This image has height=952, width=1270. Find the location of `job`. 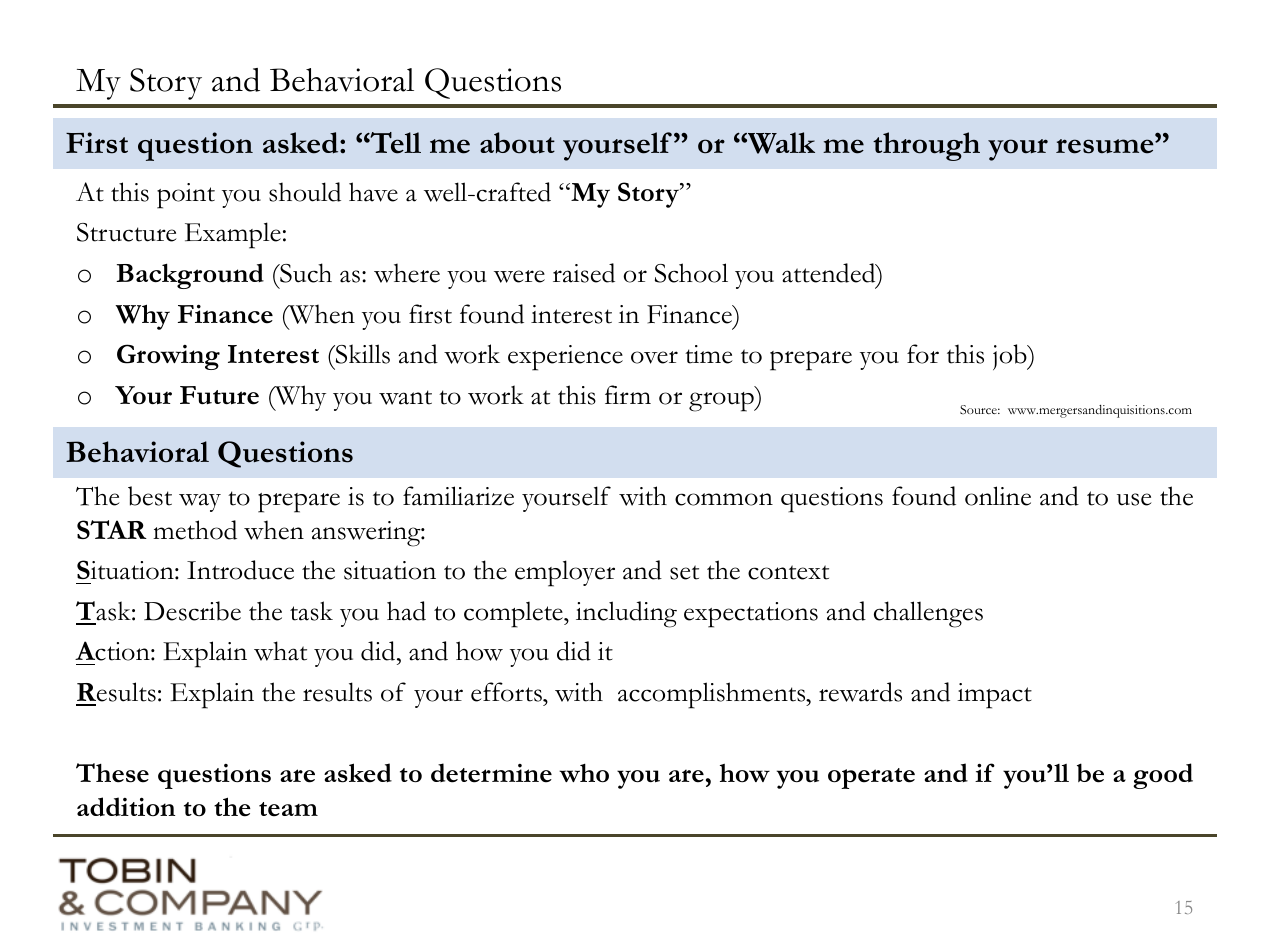

job is located at coordinates (1011, 357).
